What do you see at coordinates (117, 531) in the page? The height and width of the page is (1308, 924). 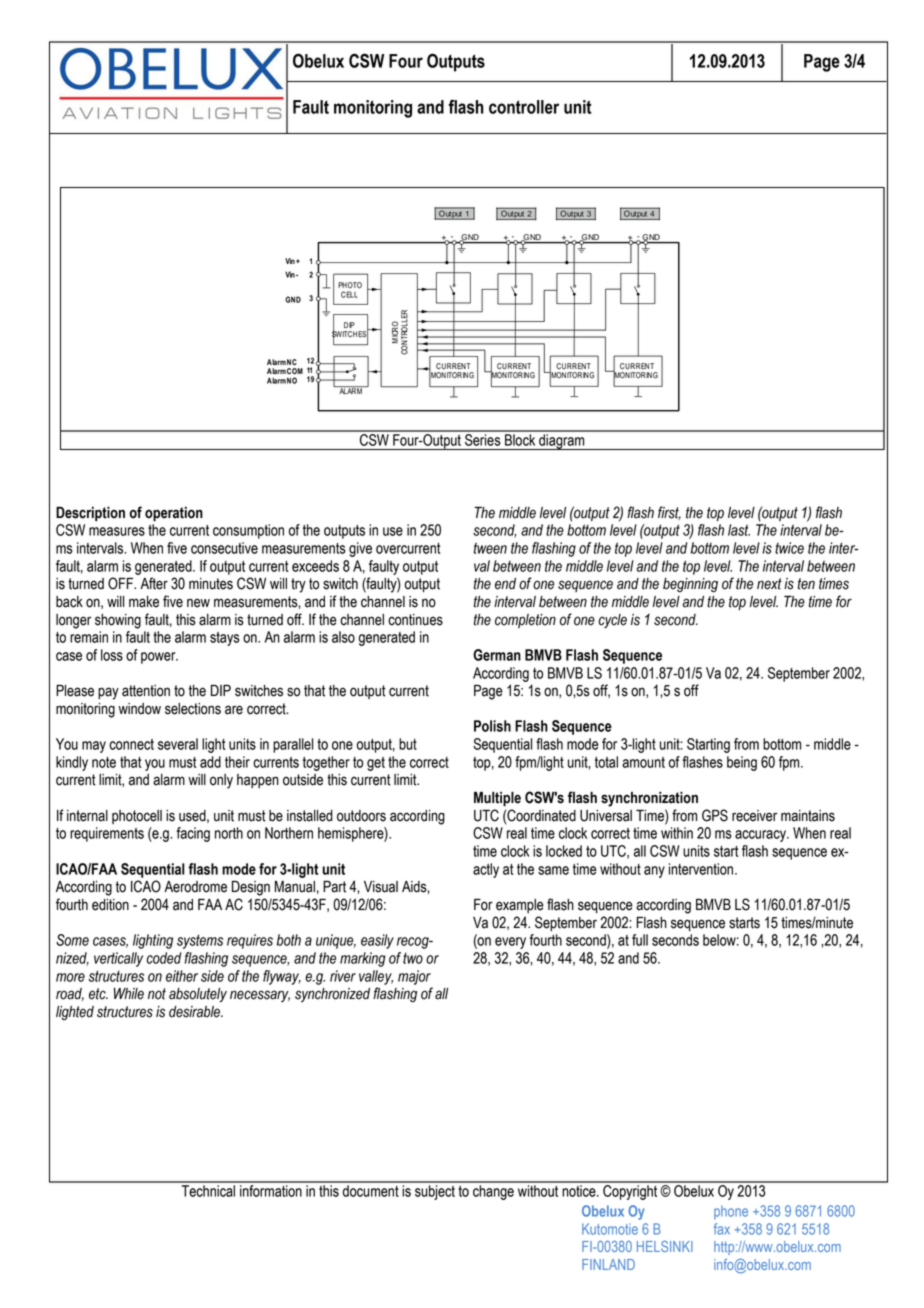 I see `measures` at bounding box center [117, 531].
